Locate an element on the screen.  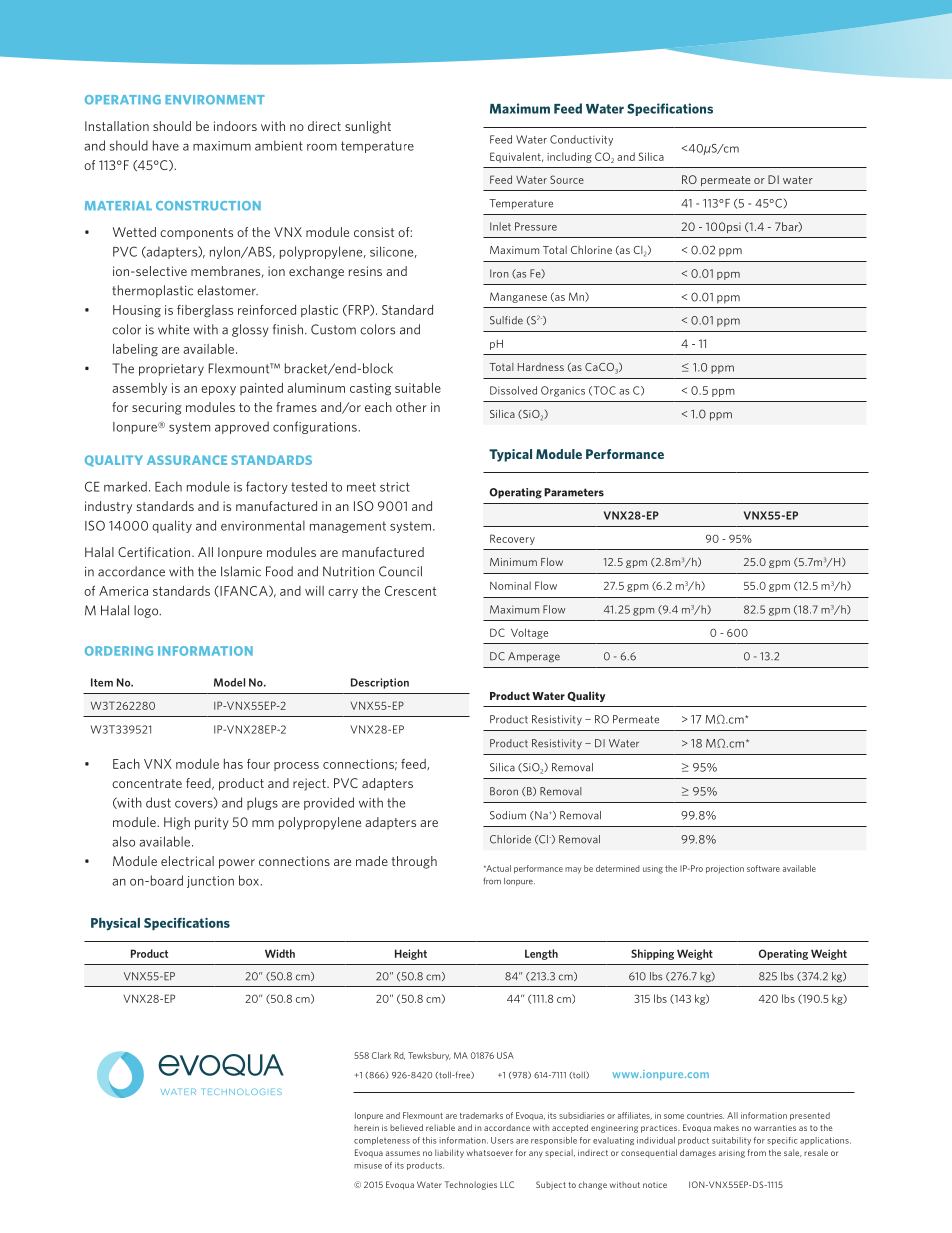
Model is located at coordinates (229, 682).
